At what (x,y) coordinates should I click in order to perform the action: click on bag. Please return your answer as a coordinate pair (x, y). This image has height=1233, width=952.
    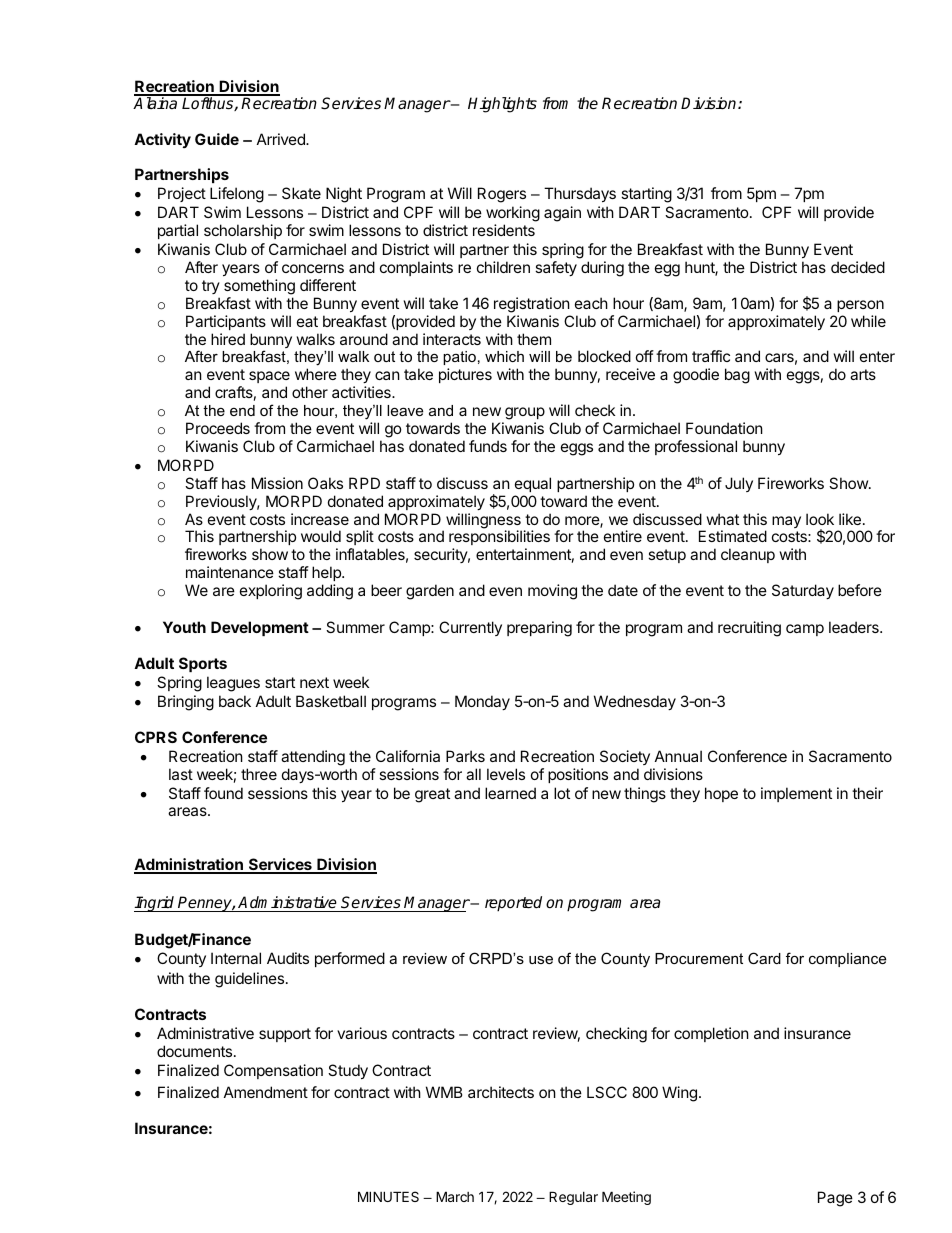
    Looking at the image, I should click on (737, 376).
